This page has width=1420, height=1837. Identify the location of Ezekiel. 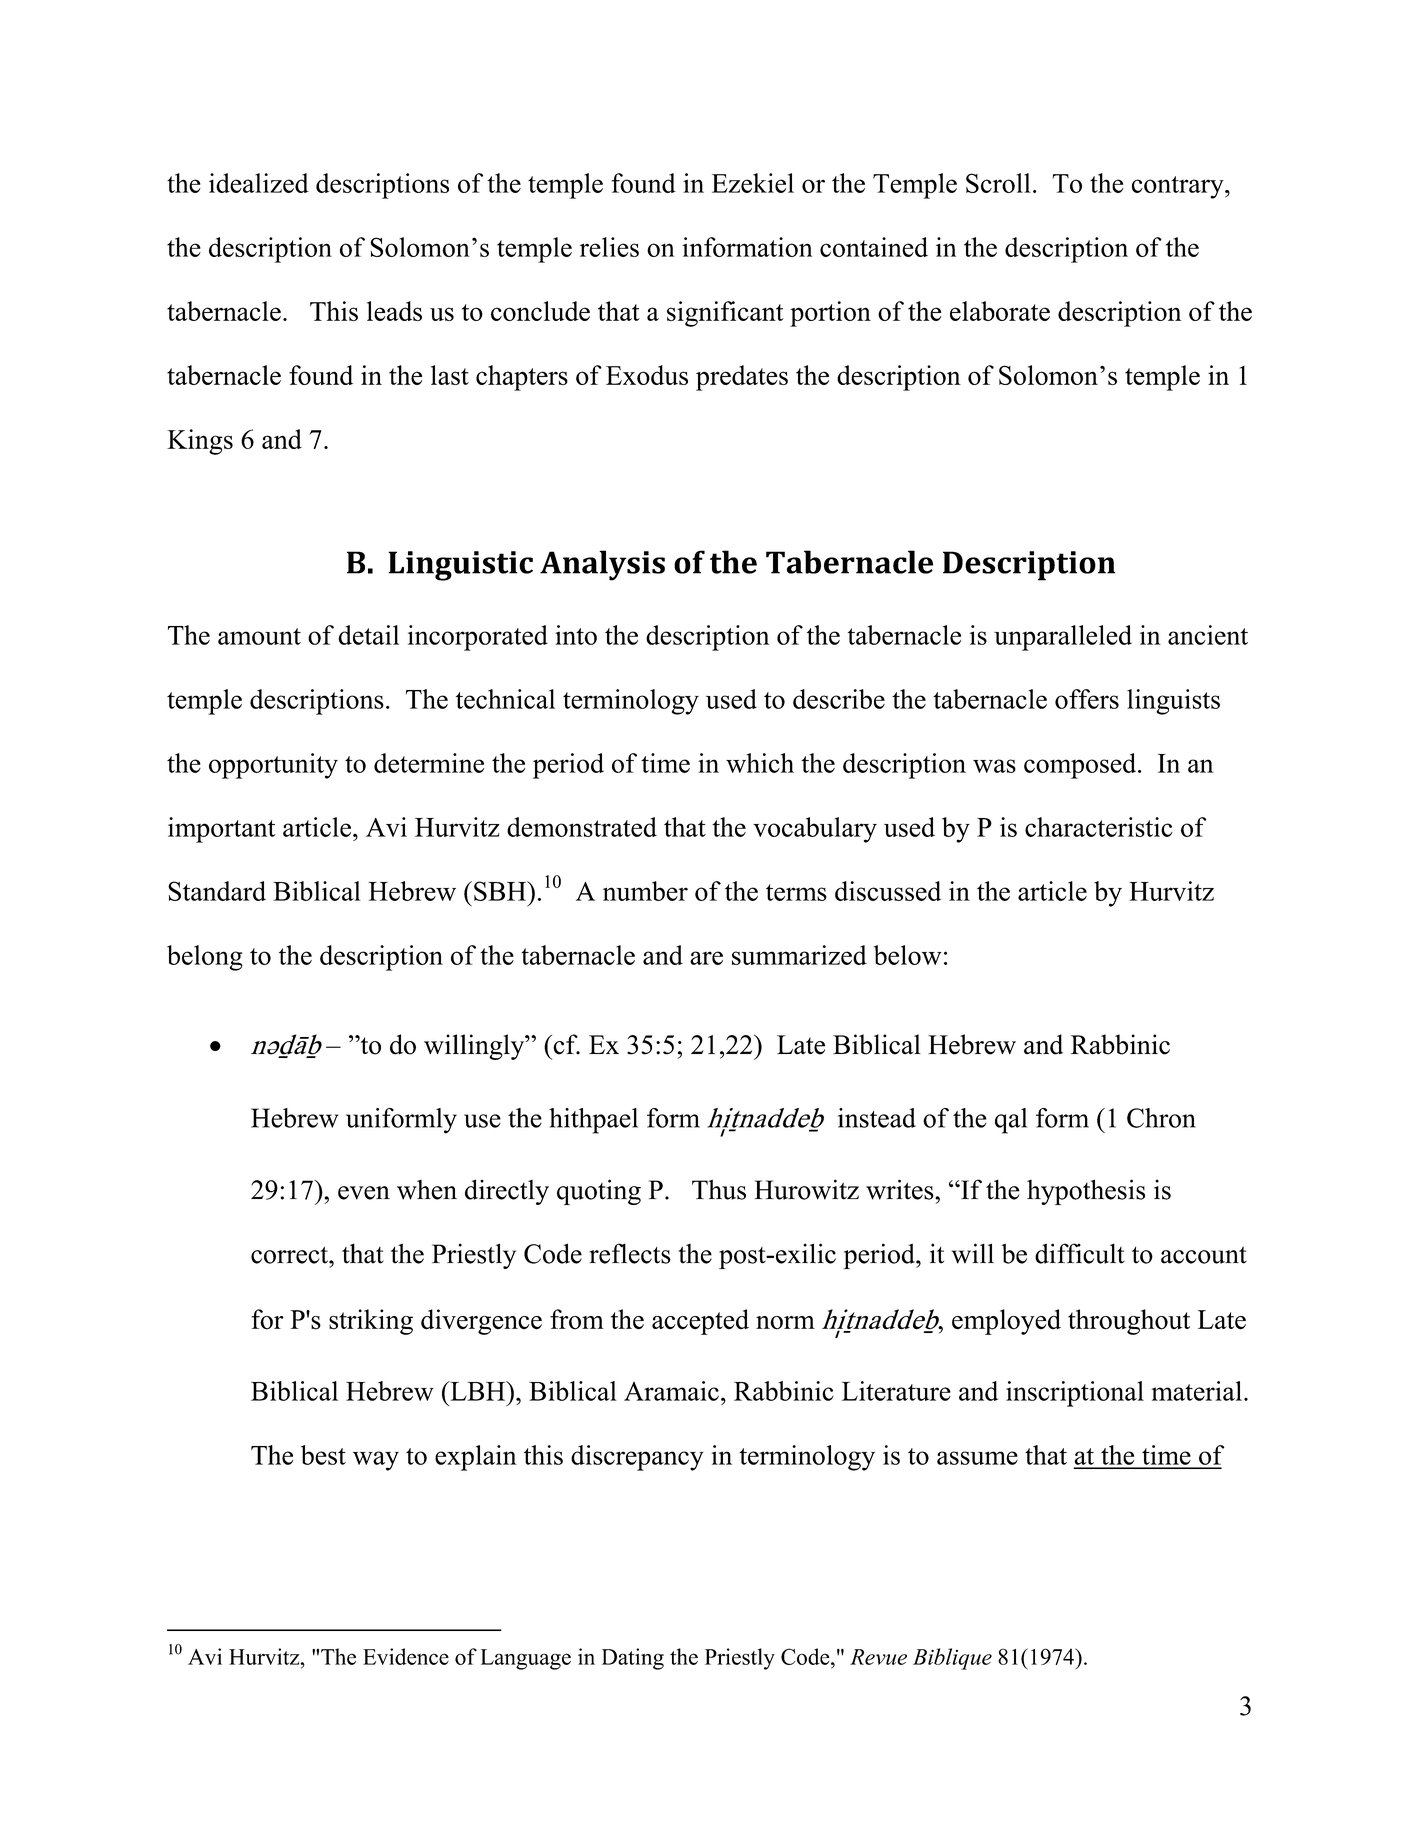
(753, 183).
